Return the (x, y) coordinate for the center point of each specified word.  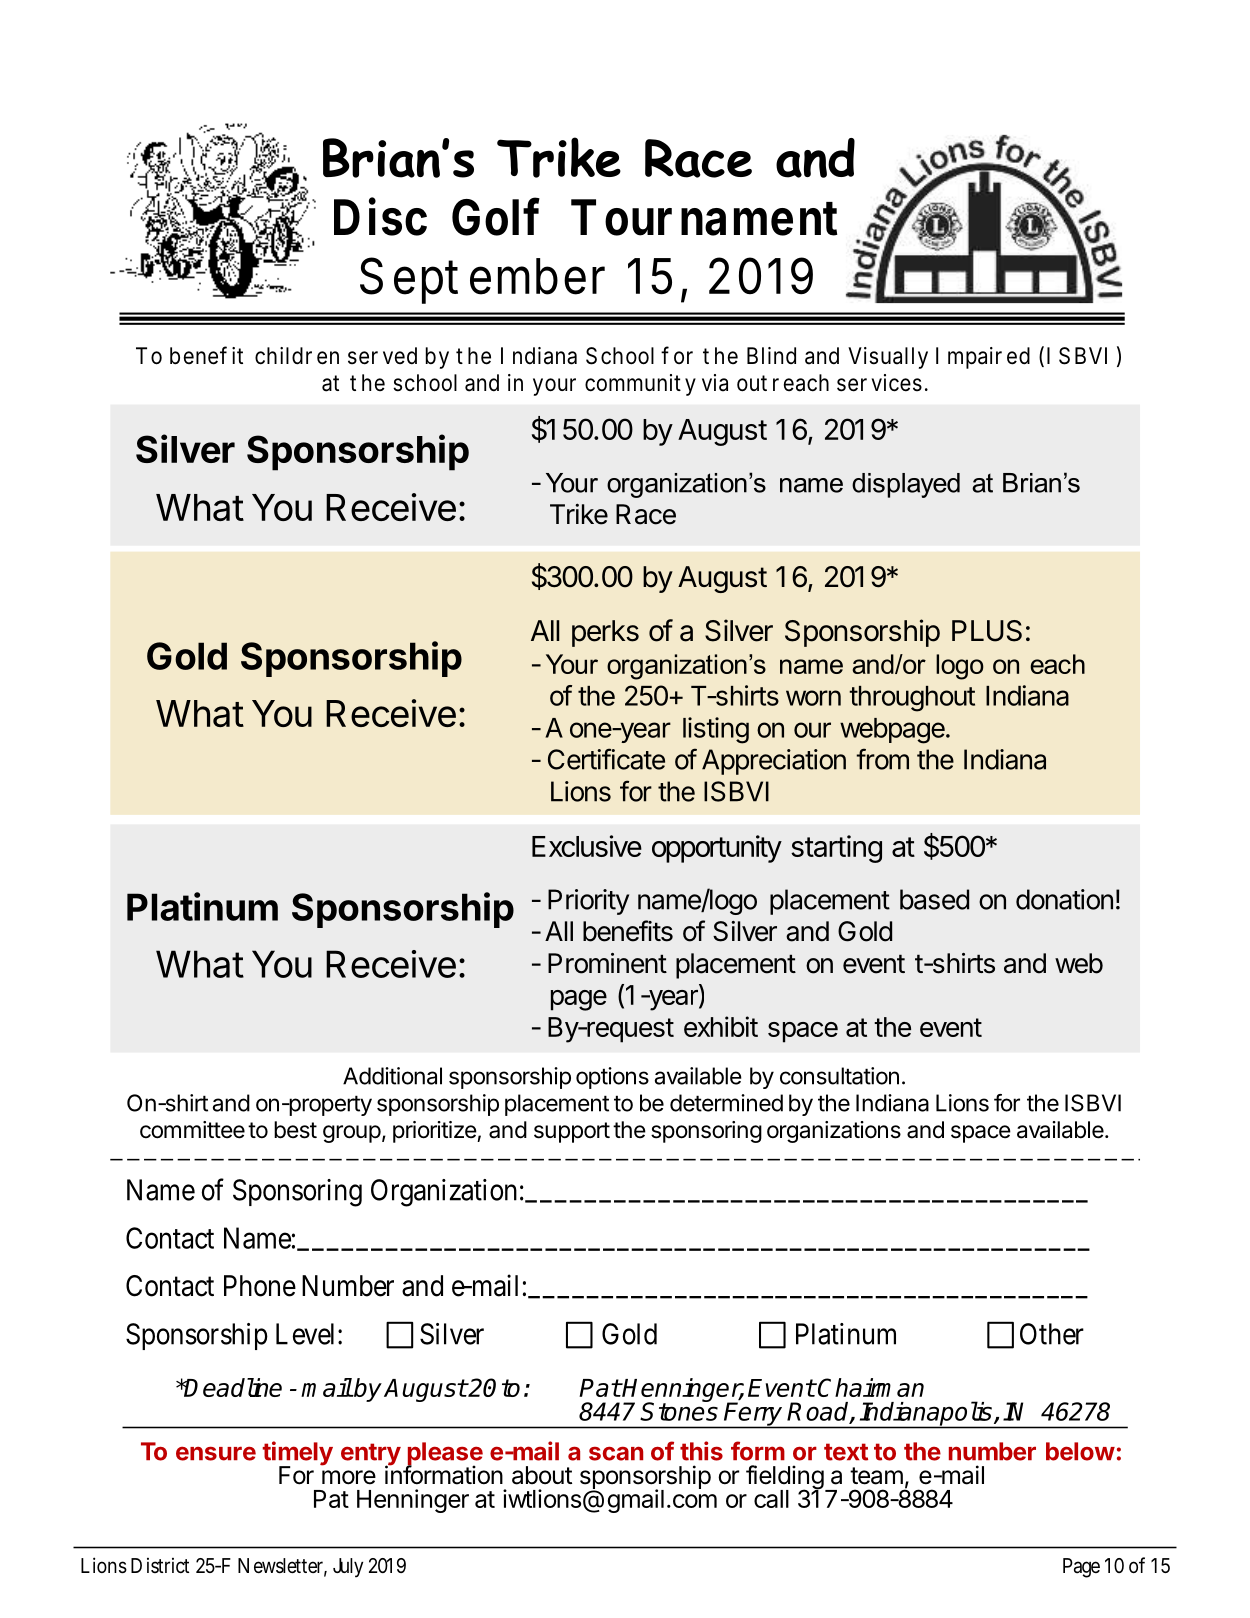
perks (605, 633)
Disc (380, 216)
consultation (839, 1076)
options (612, 1078)
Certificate (606, 759)
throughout (912, 699)
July (348, 1568)
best (295, 1130)
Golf (496, 216)
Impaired (983, 358)
